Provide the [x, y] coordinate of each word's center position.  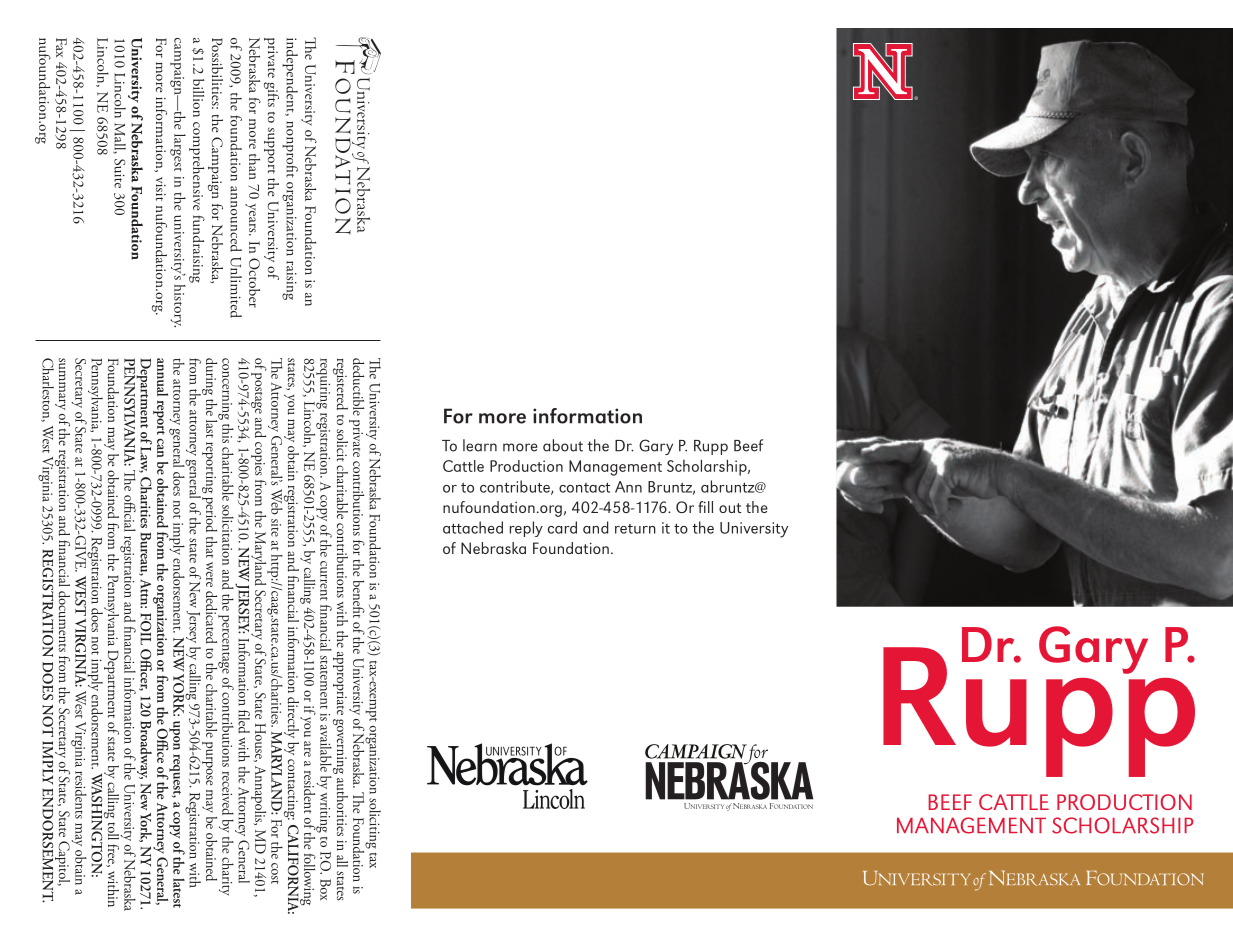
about [563, 445]
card [562, 527]
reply [526, 529]
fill [705, 507]
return [635, 529]
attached [473, 527]
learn [480, 445]
